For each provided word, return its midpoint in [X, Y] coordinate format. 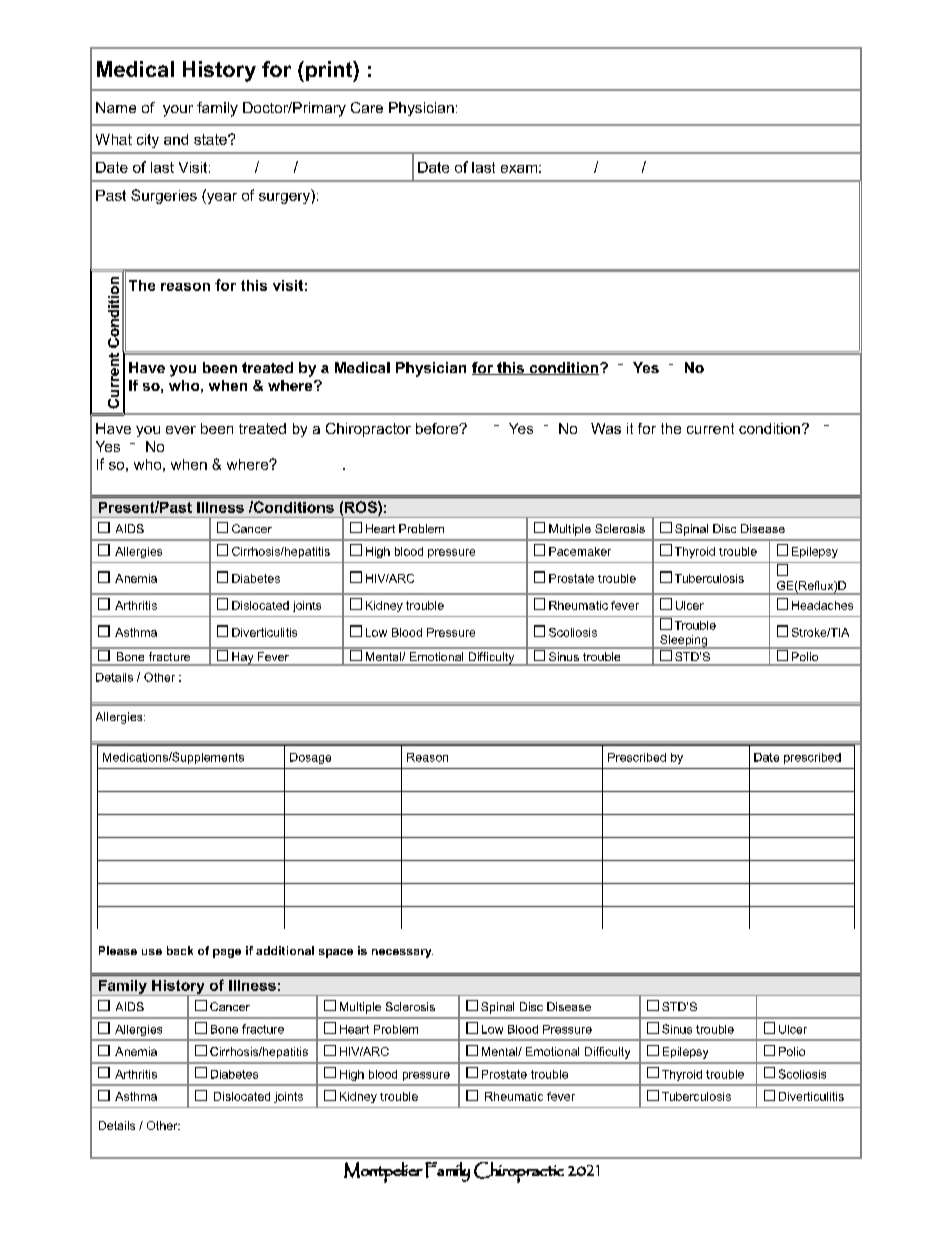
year [221, 197]
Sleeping [684, 642]
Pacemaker [580, 551]
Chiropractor [368, 430]
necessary [402, 953]
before [438, 428]
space [336, 953]
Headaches [822, 605]
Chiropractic [519, 1172]
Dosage [310, 758]
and [176, 139]
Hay [243, 659]
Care [367, 107]
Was [606, 428]
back [180, 950]
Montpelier [383, 1172]
